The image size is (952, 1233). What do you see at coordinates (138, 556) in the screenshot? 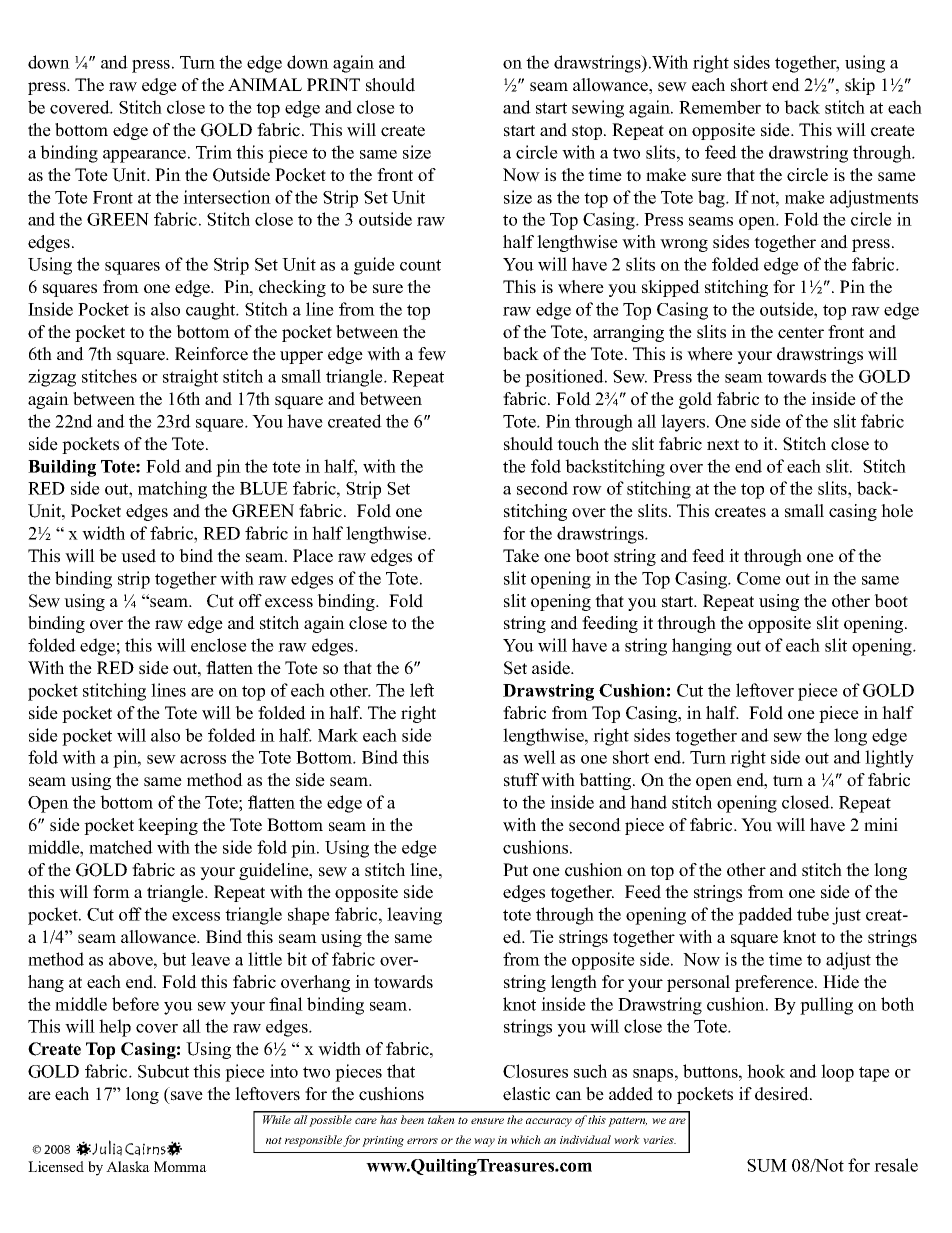
I see `used` at bounding box center [138, 556].
